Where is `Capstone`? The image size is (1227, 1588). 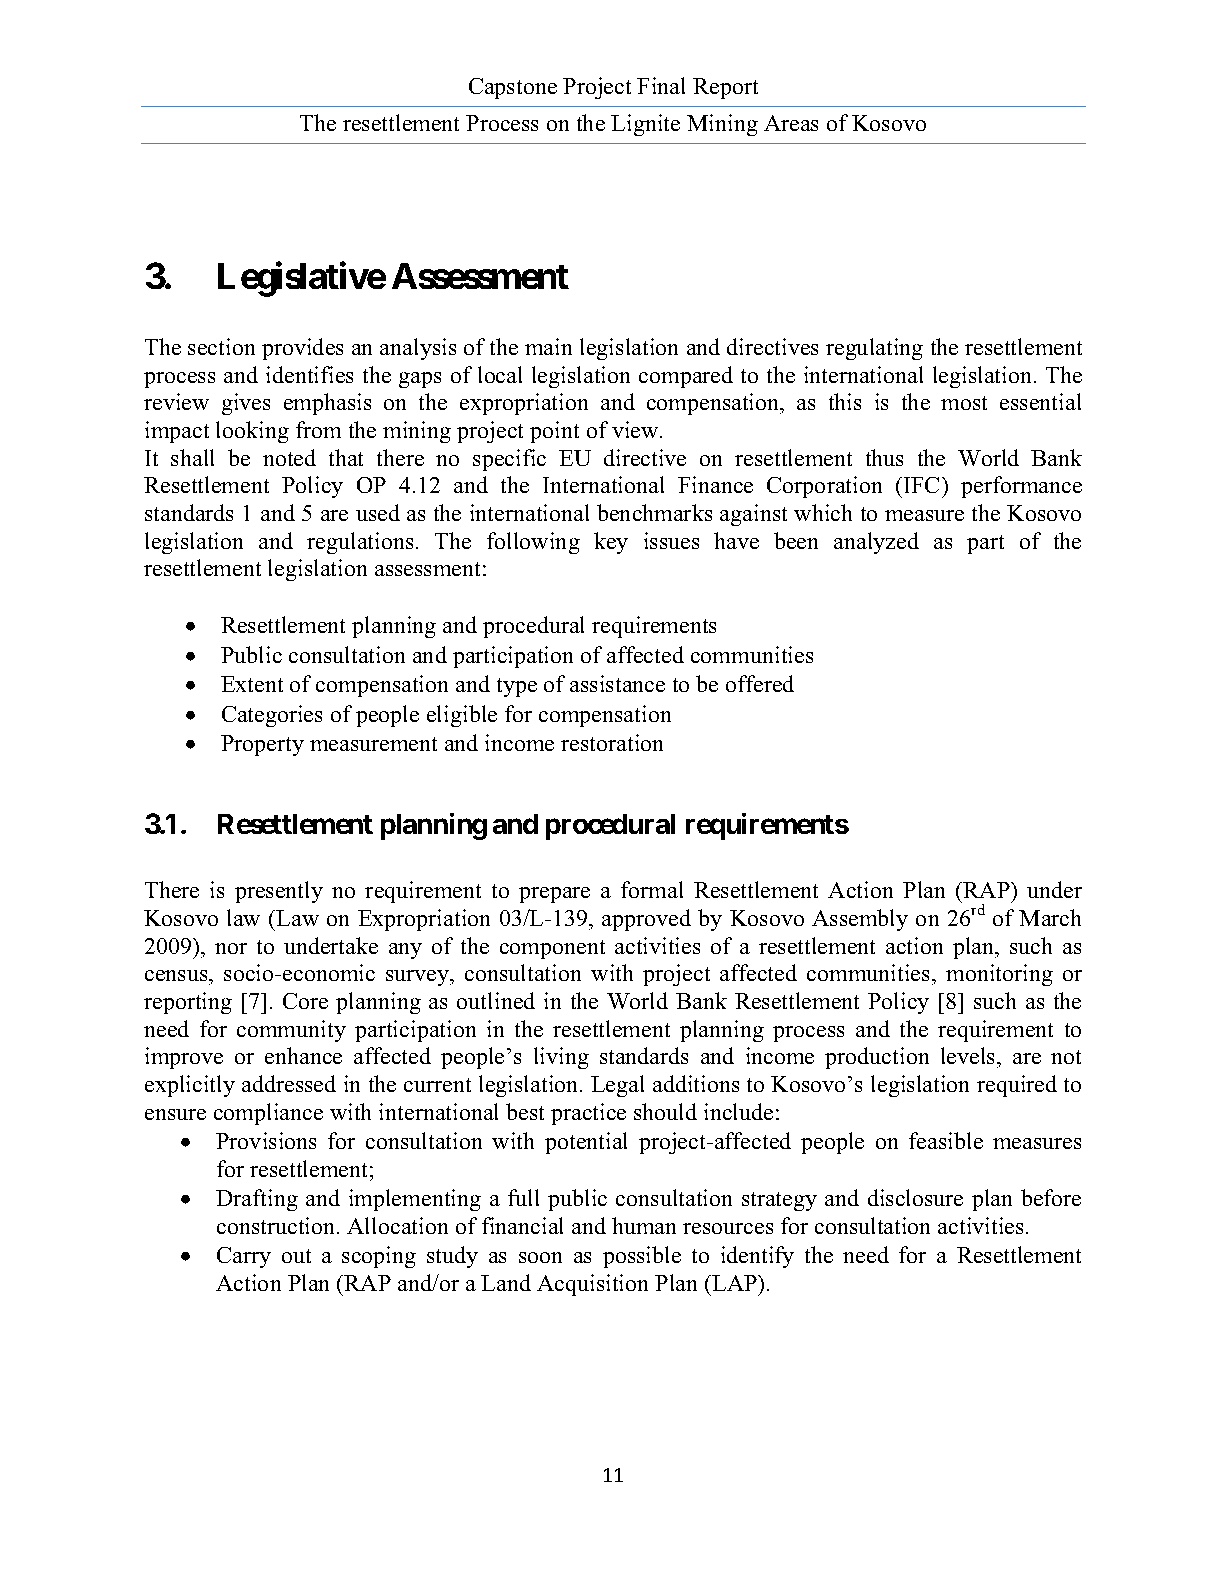 Capstone is located at coordinates (513, 88).
